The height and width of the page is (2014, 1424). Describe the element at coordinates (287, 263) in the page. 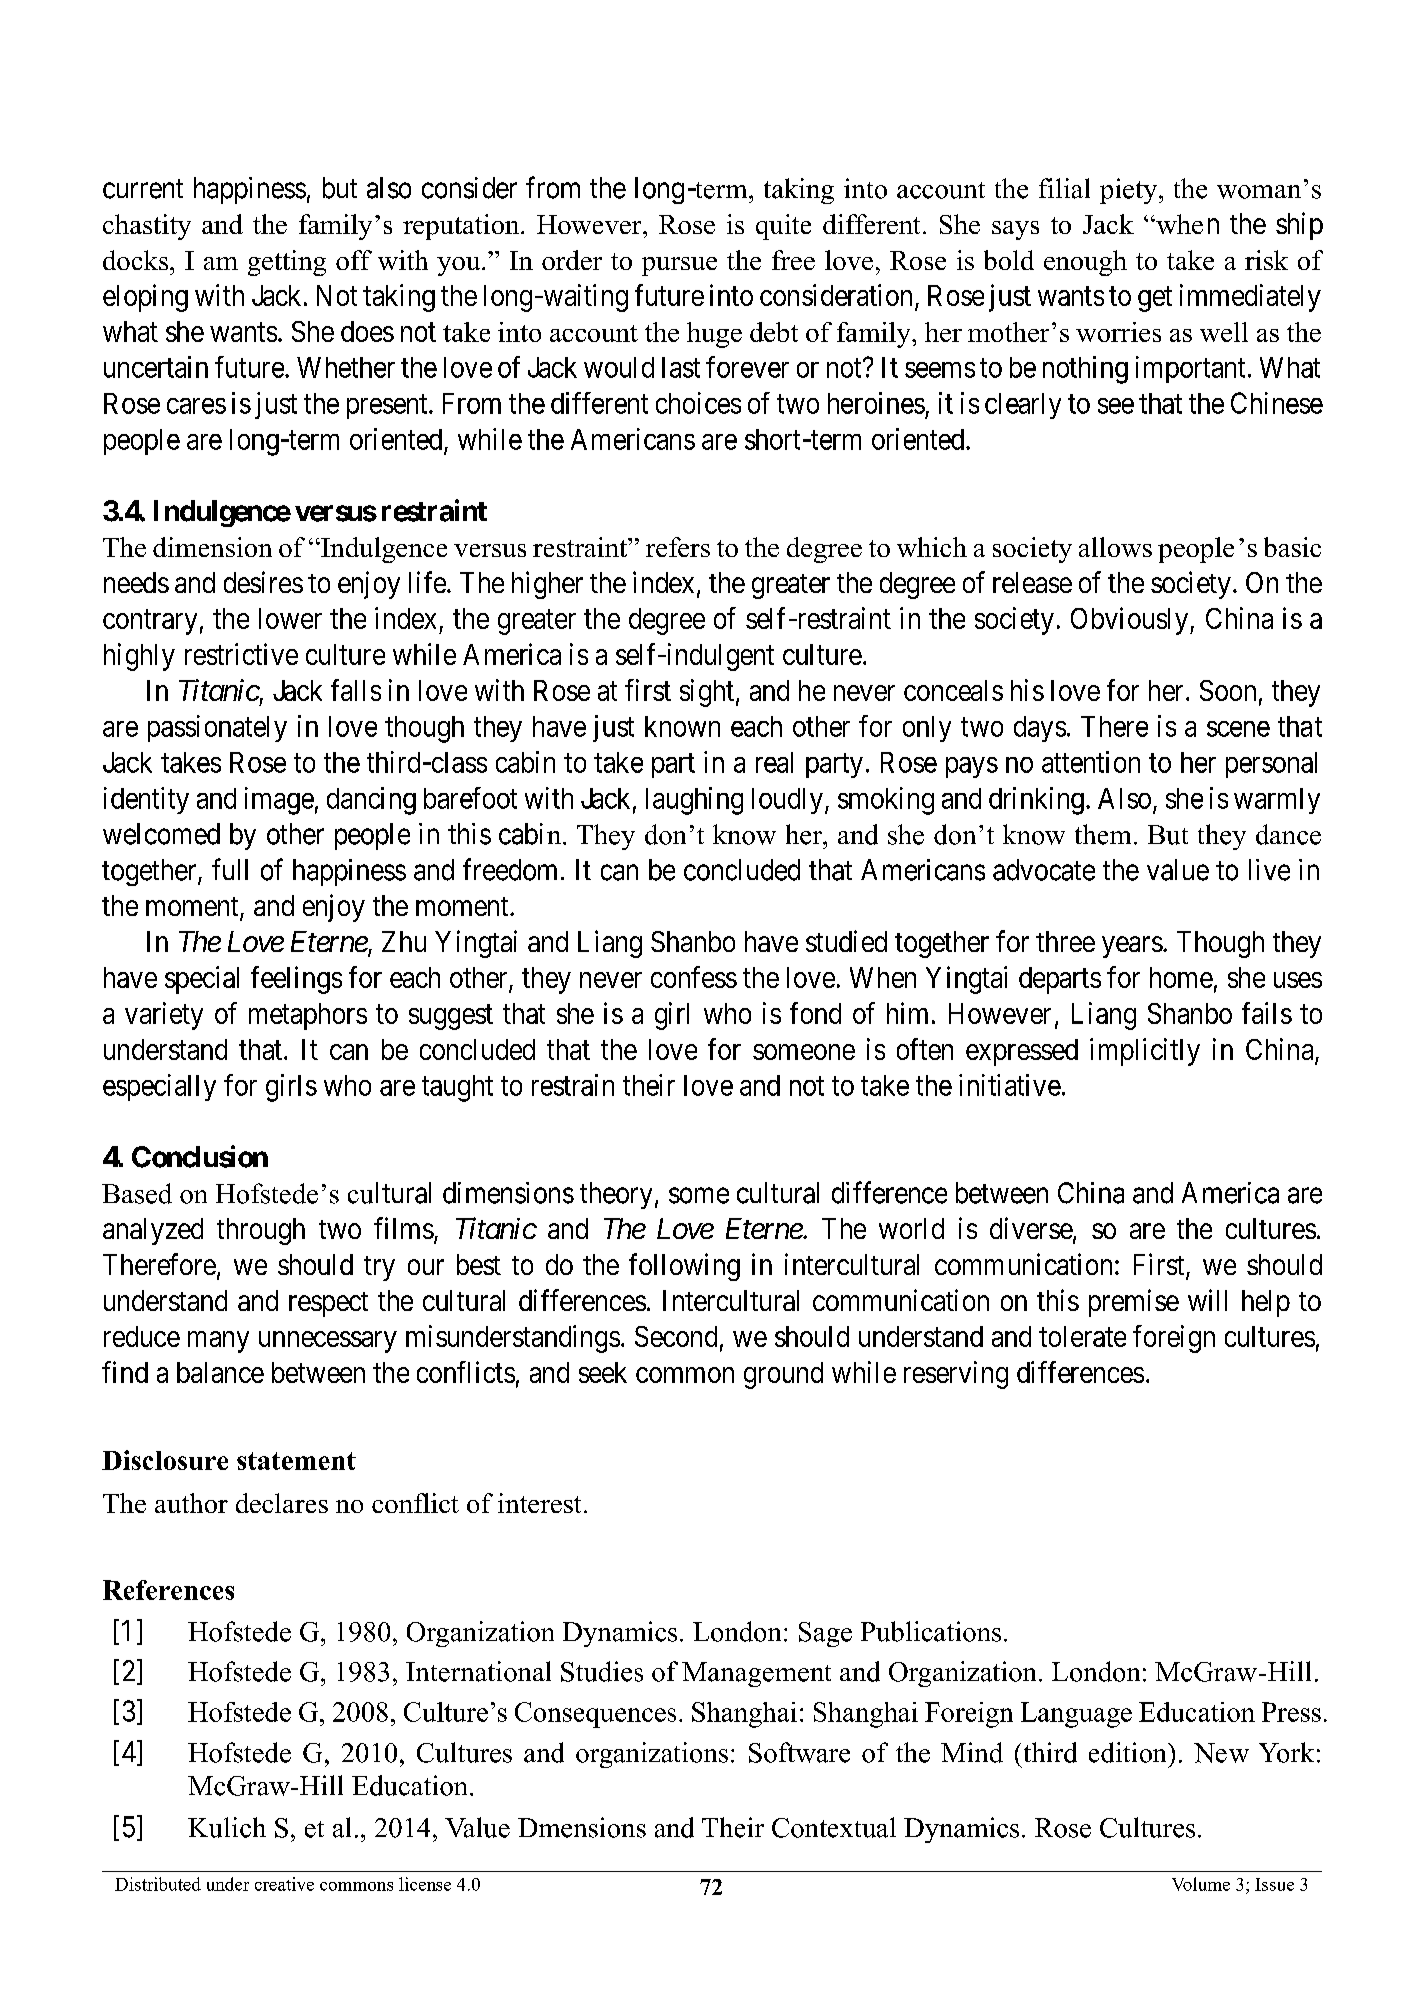

I see `getting` at that location.
